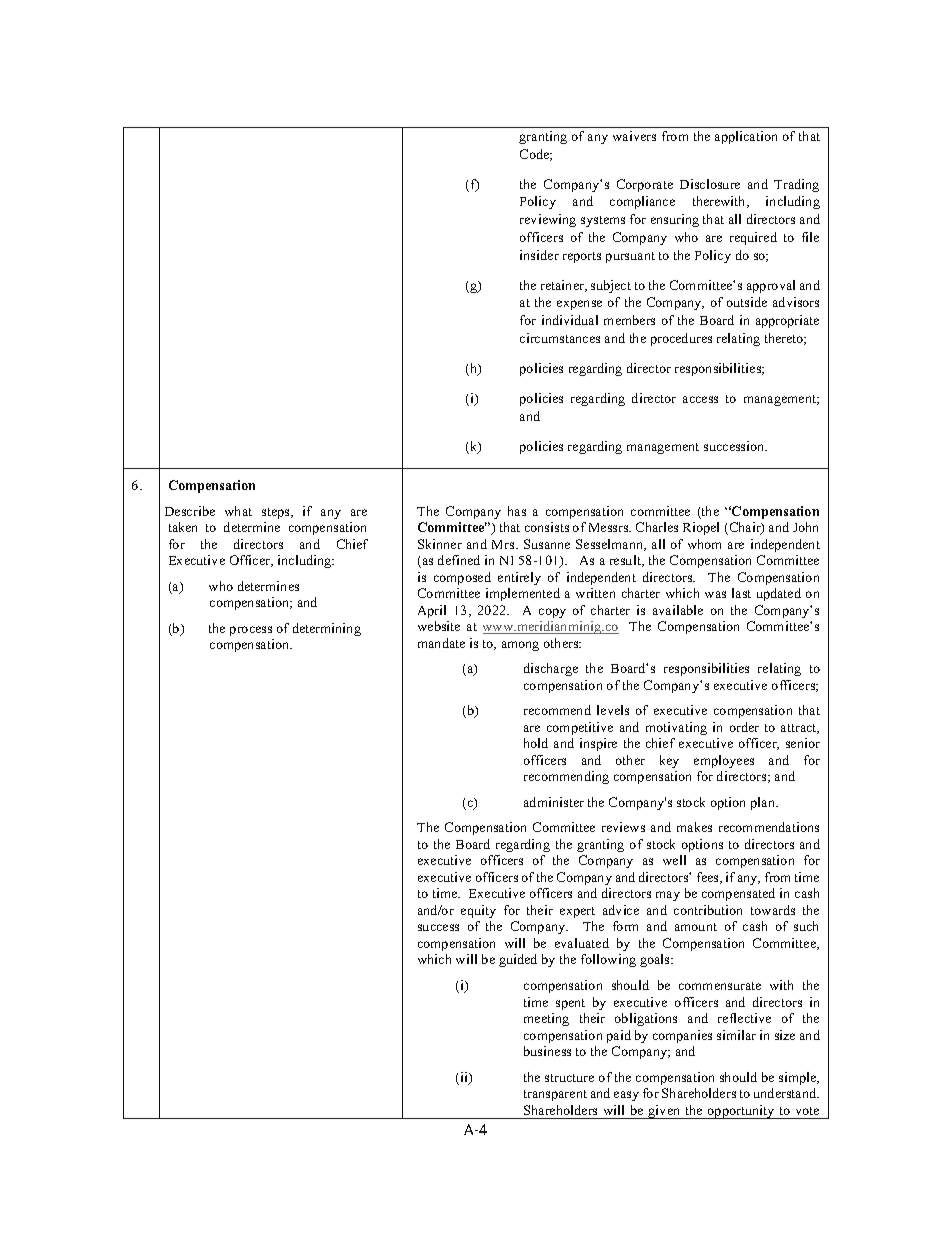  I want to click on among, so click(520, 646).
